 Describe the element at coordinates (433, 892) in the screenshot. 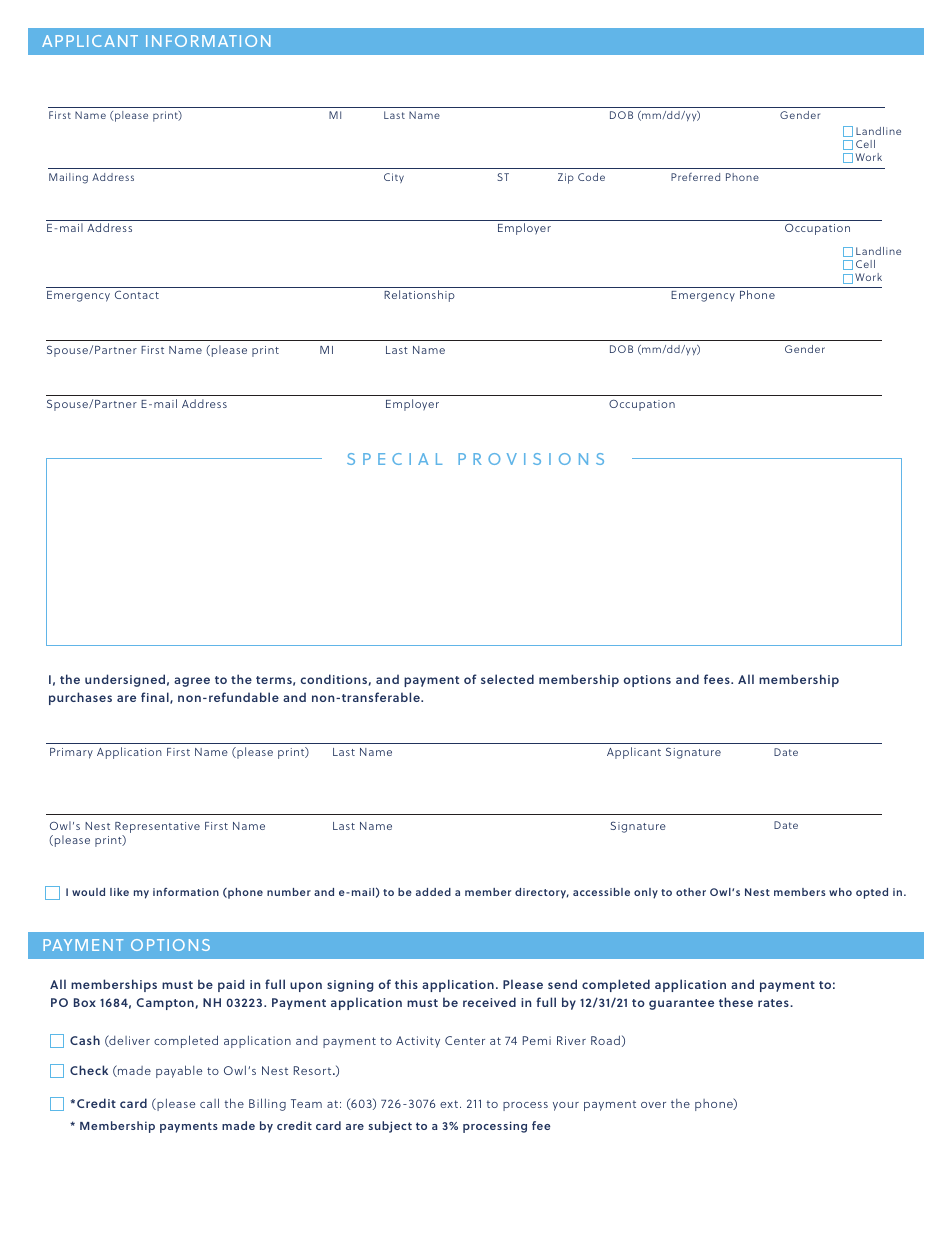

I see `added` at that location.
